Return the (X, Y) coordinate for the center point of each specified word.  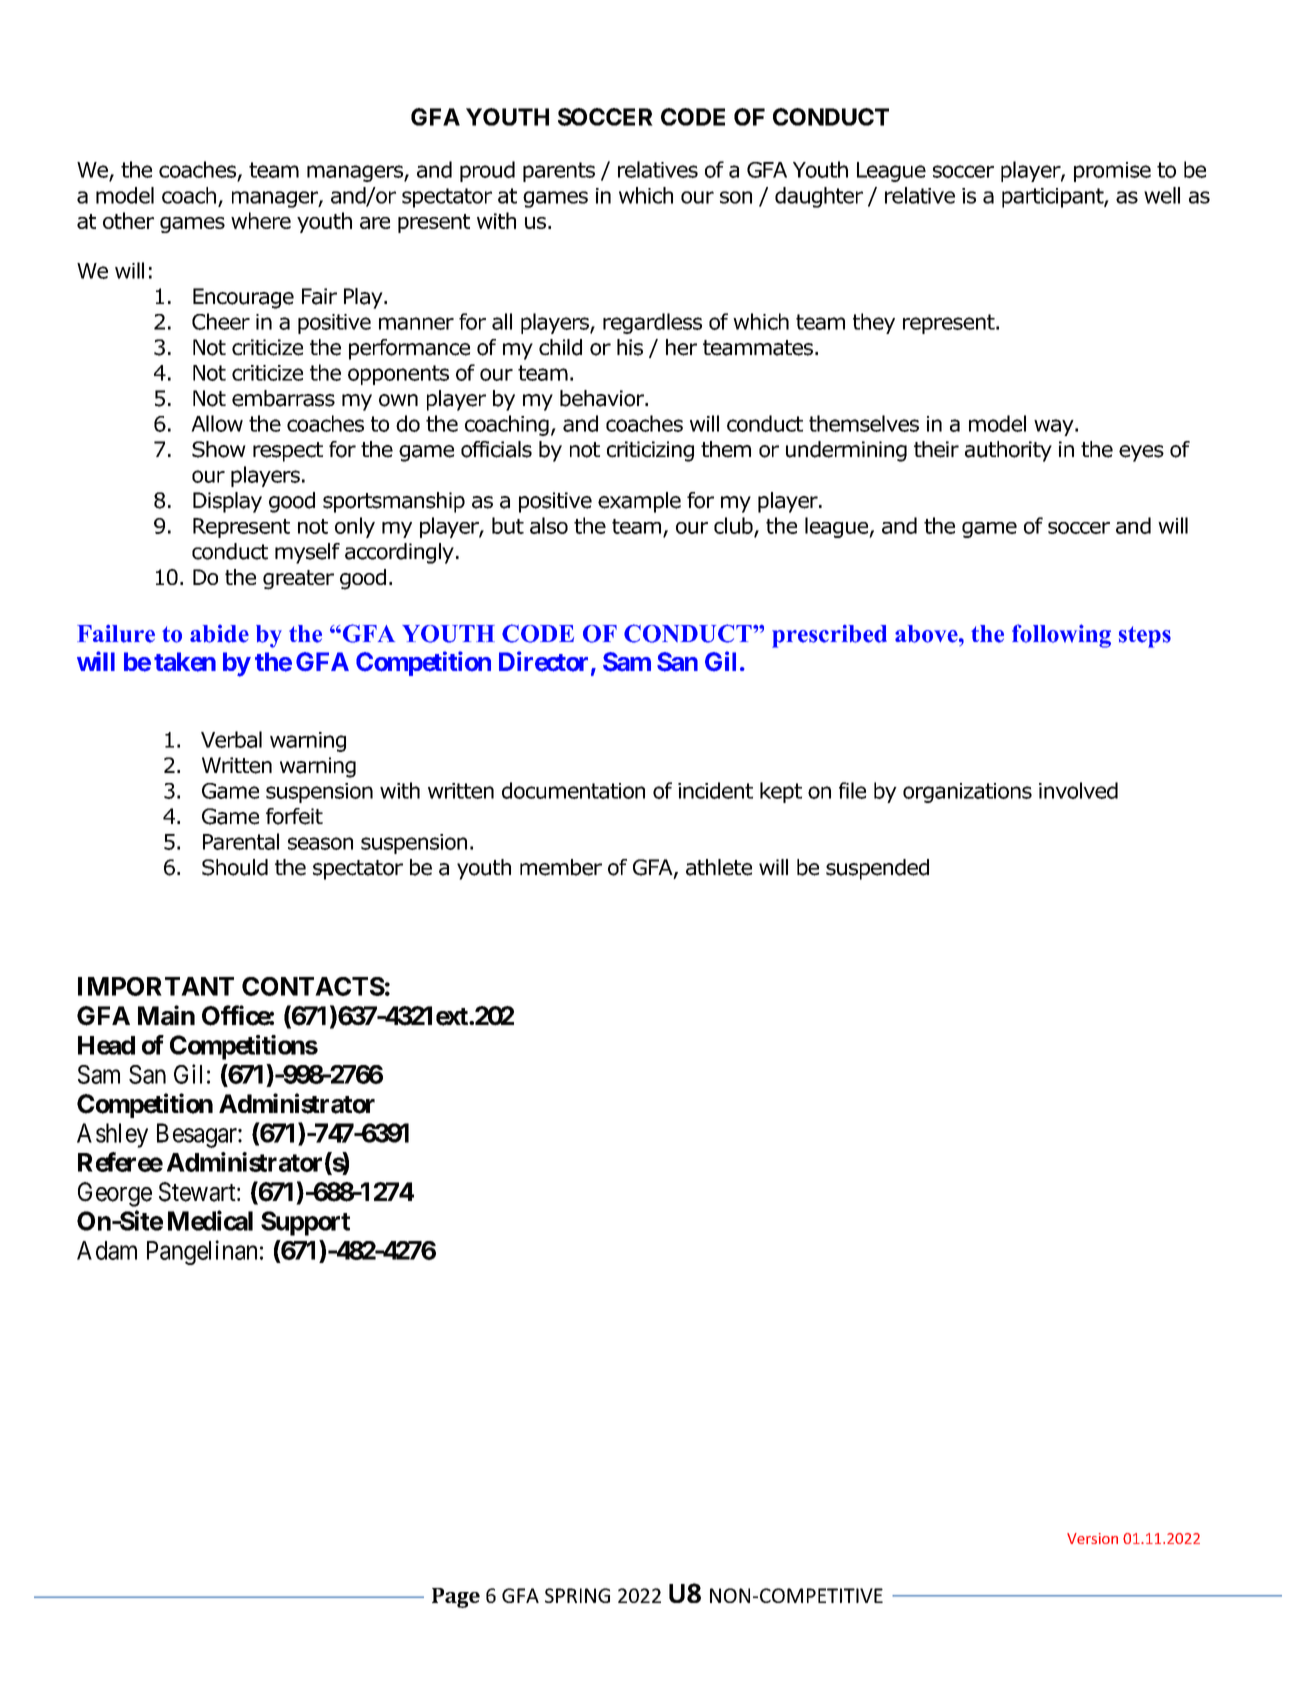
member (561, 867)
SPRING (577, 1595)
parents (559, 172)
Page (456, 1598)
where (261, 220)
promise (1112, 172)
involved (1078, 790)
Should (235, 867)
